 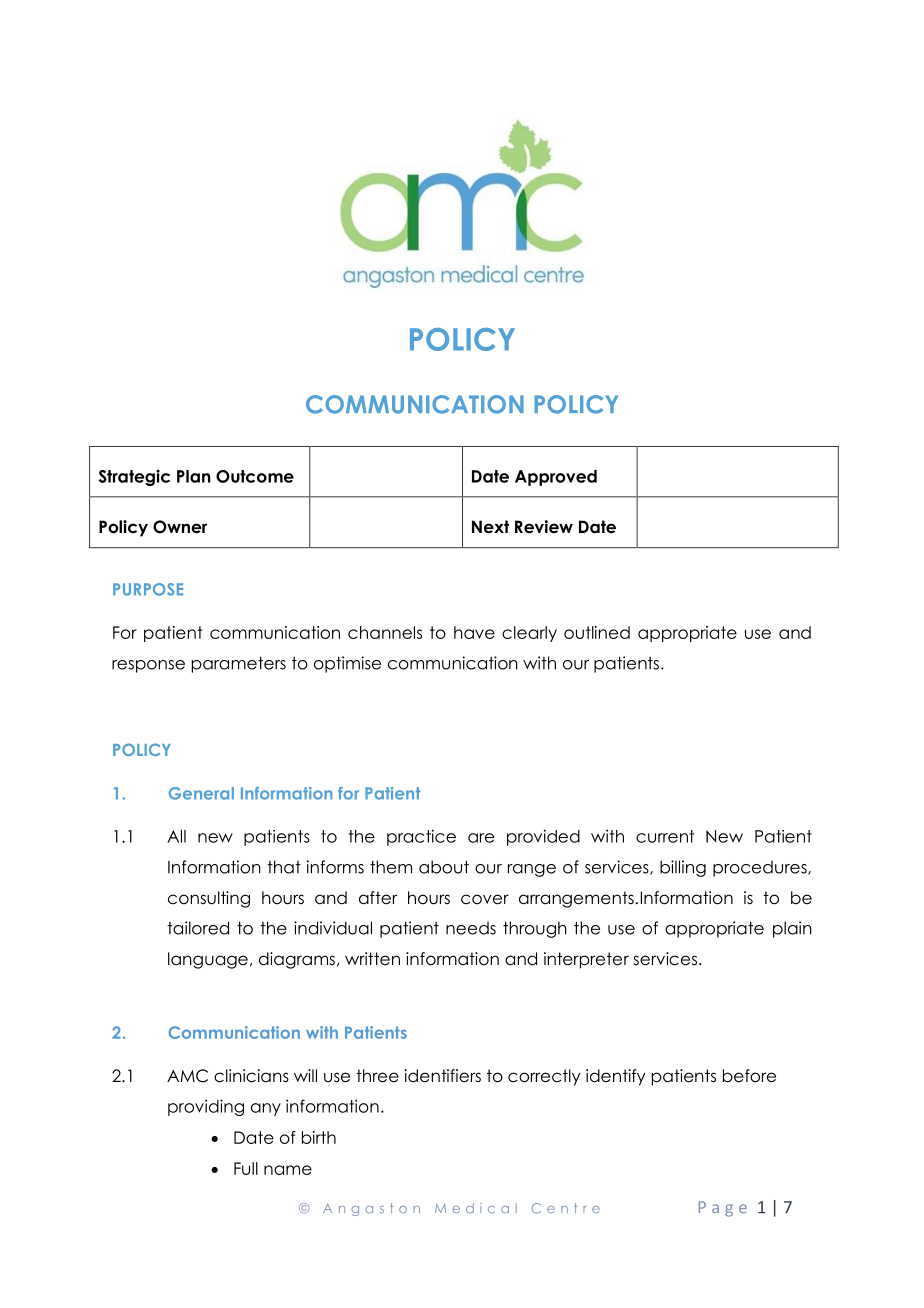 What do you see at coordinates (490, 527) in the screenshot?
I see `Next` at bounding box center [490, 527].
